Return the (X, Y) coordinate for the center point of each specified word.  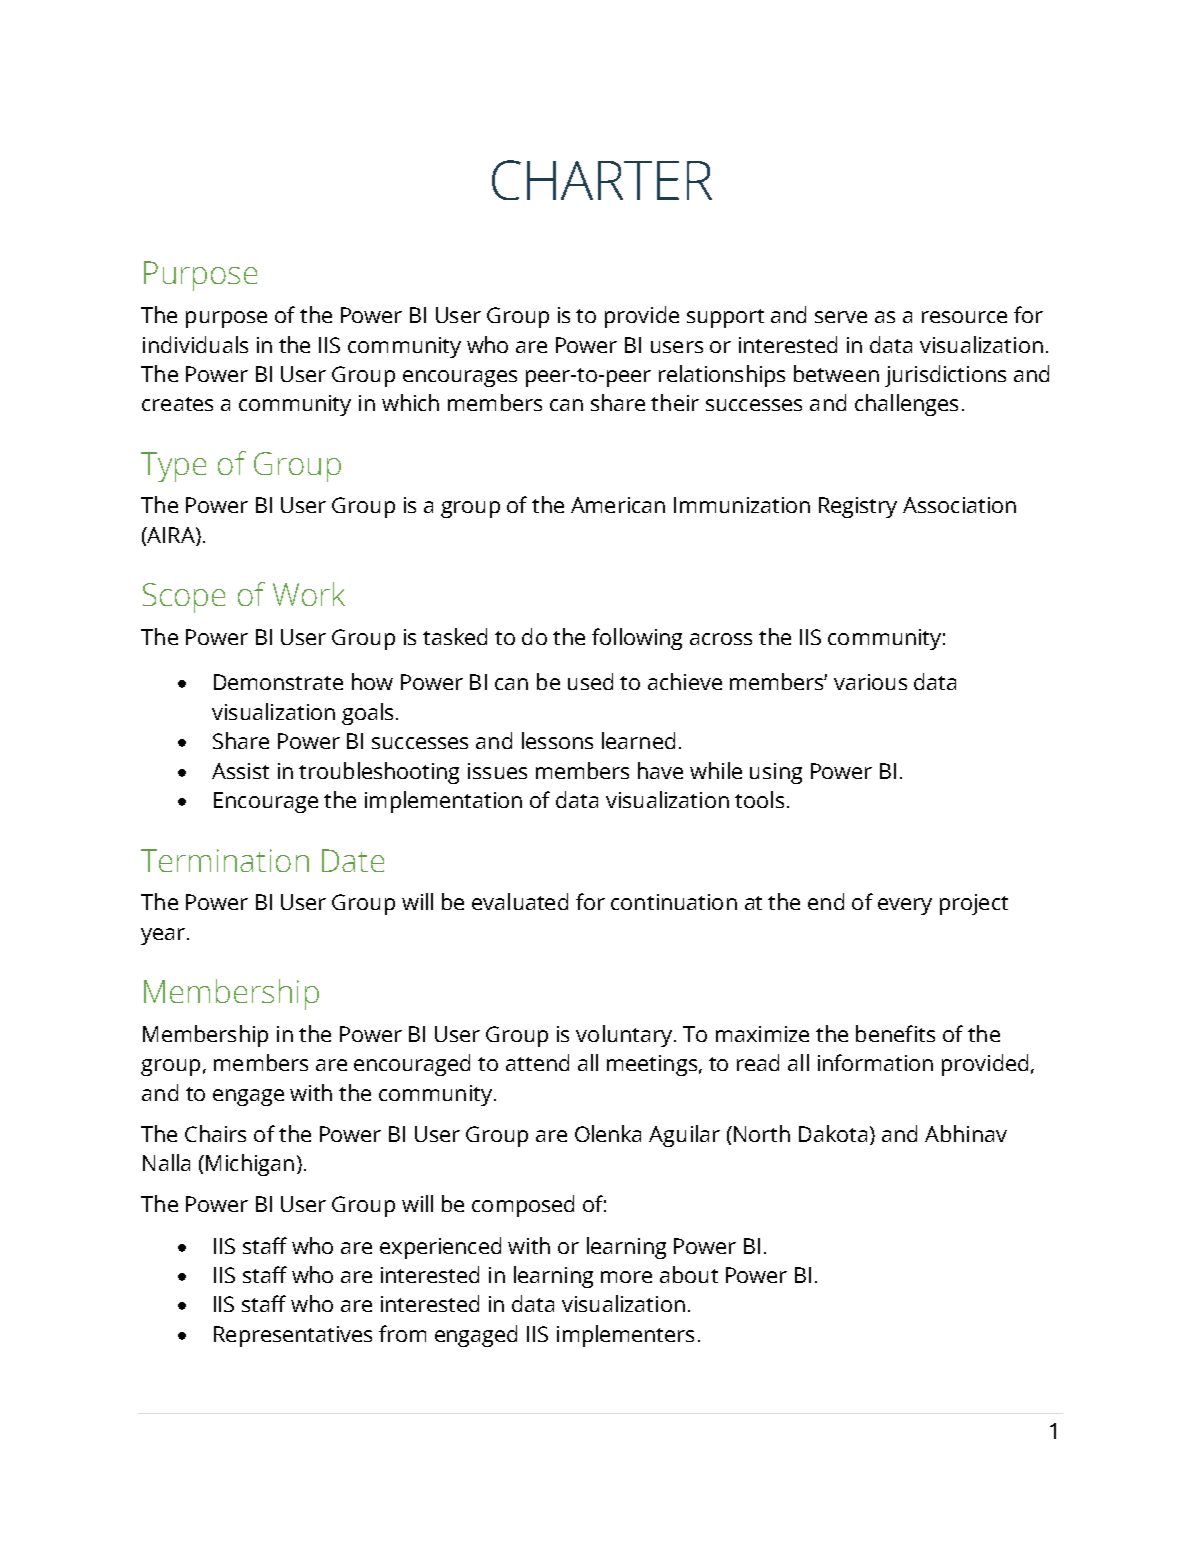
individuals (195, 344)
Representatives (293, 1336)
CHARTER (602, 180)
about (689, 1274)
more (626, 1277)
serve (841, 317)
